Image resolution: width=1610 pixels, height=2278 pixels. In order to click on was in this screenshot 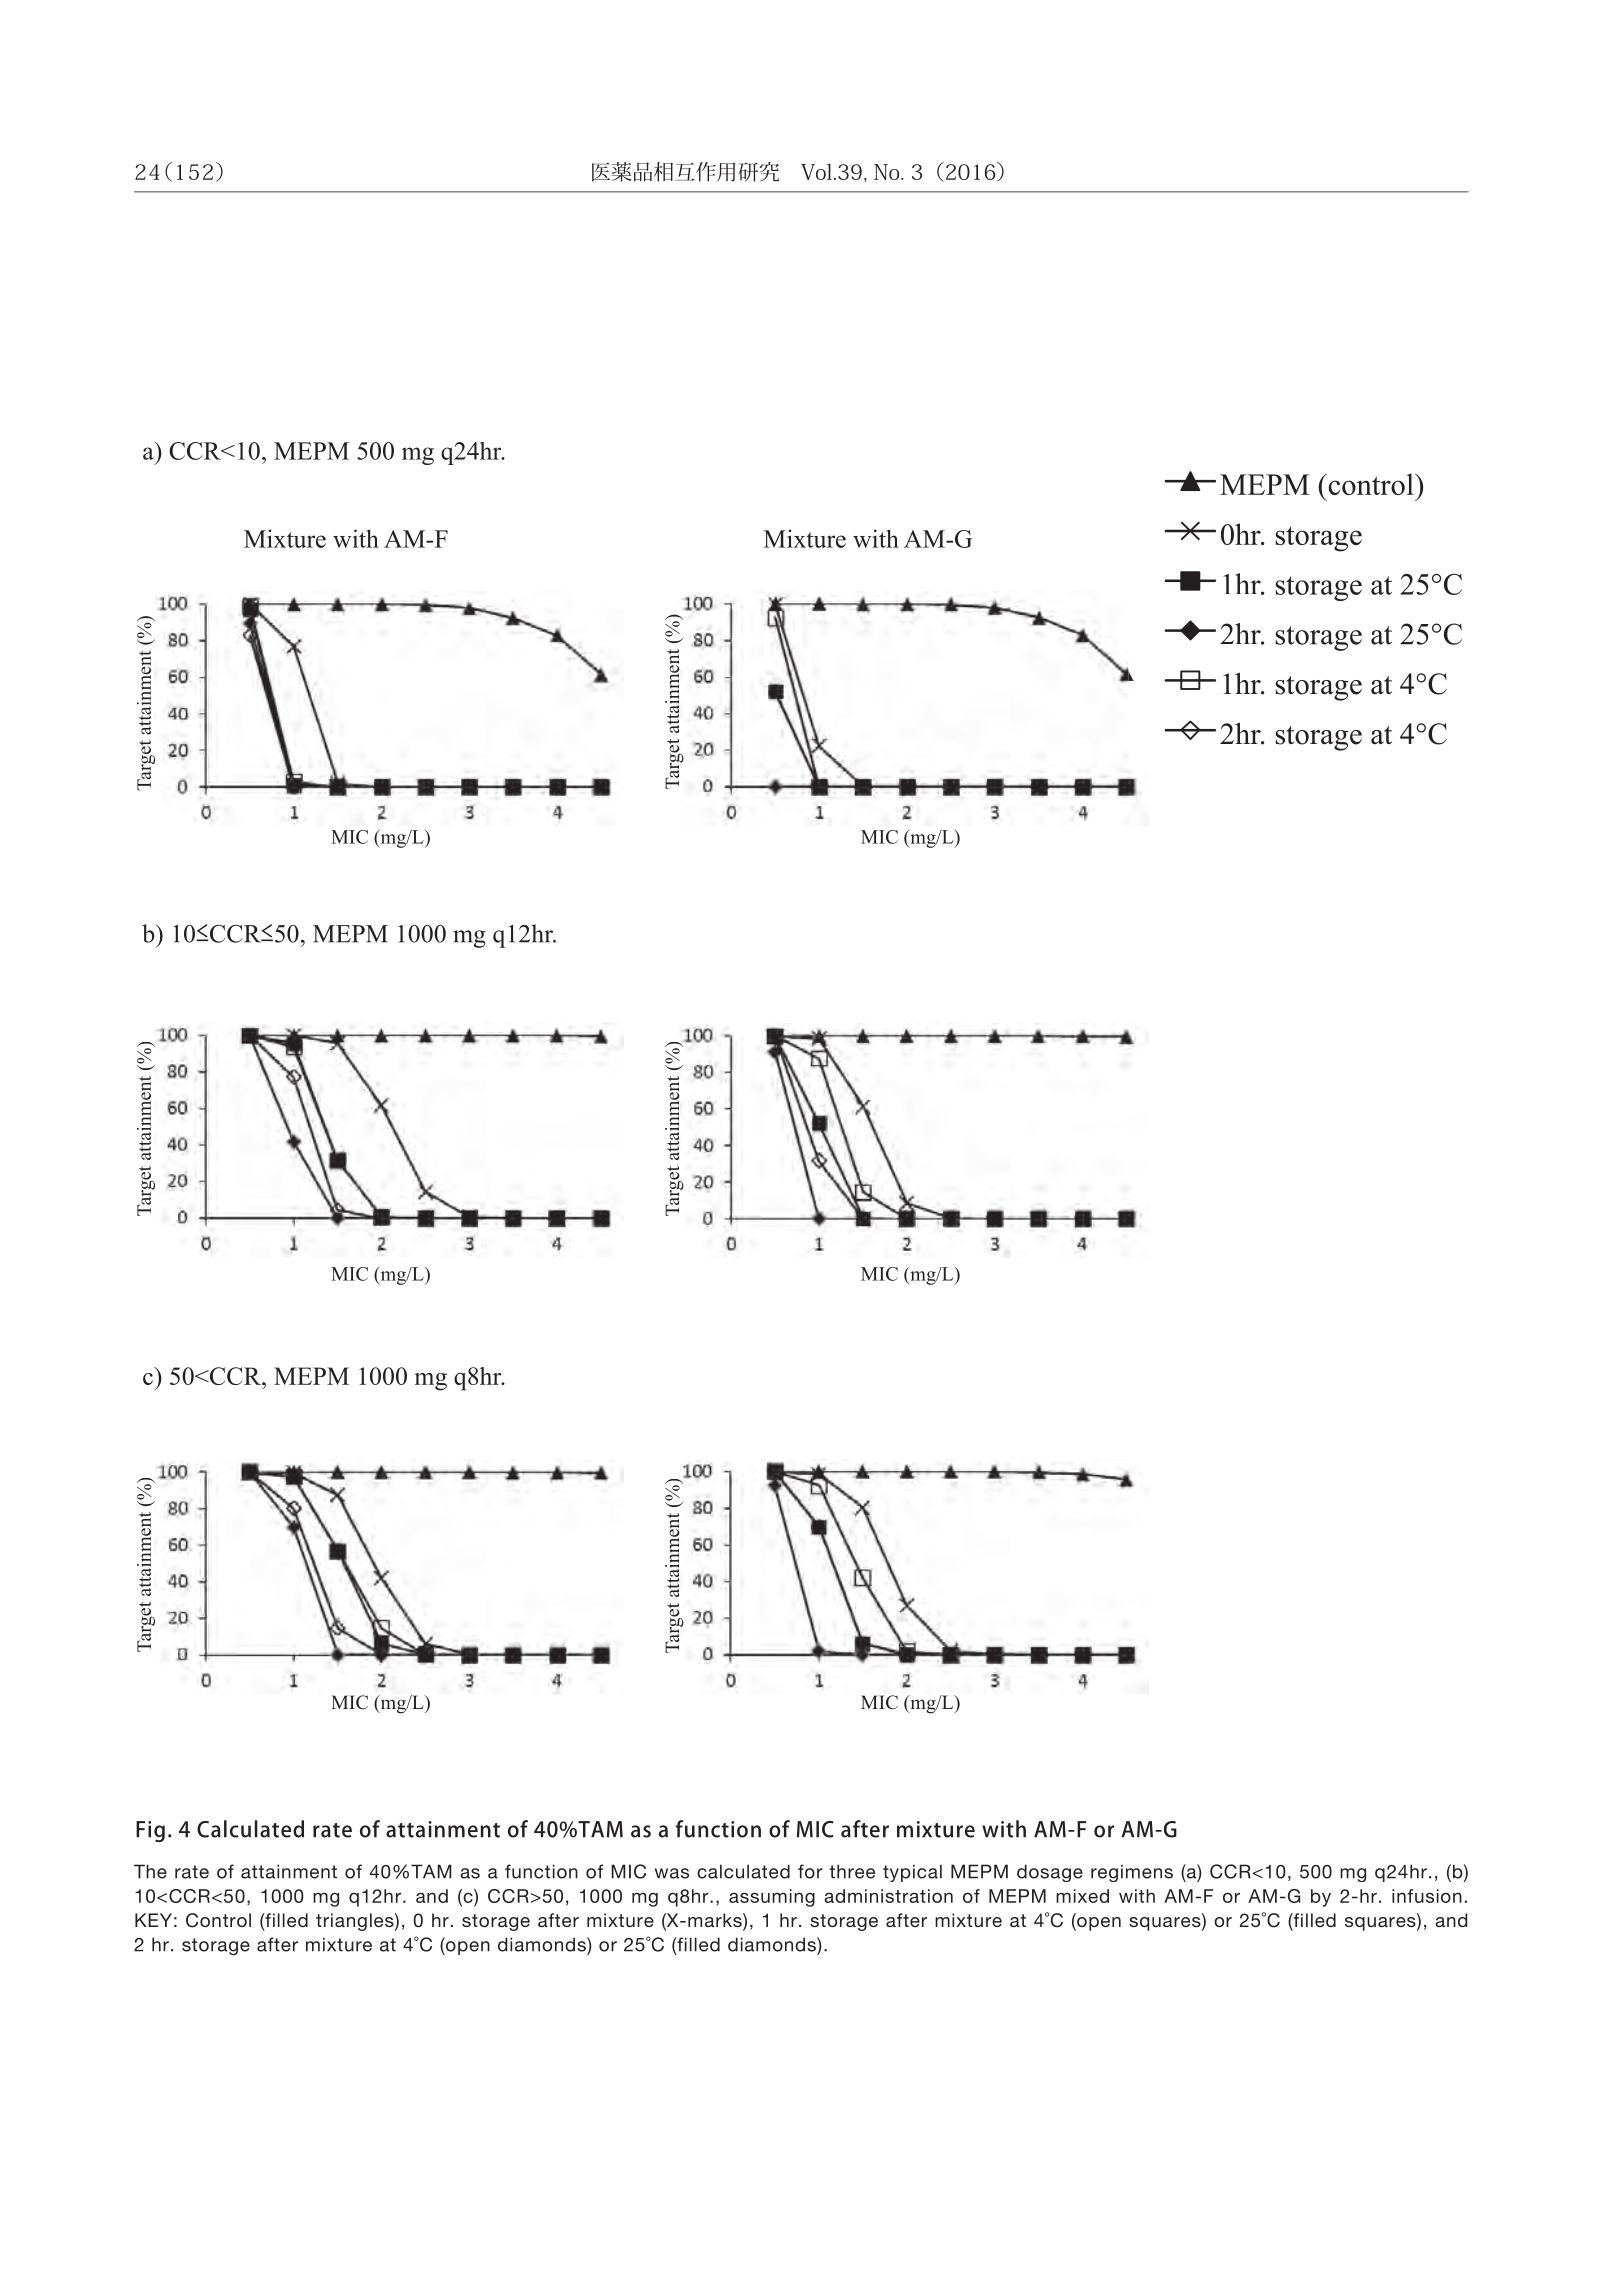, I will do `click(672, 1873)`.
